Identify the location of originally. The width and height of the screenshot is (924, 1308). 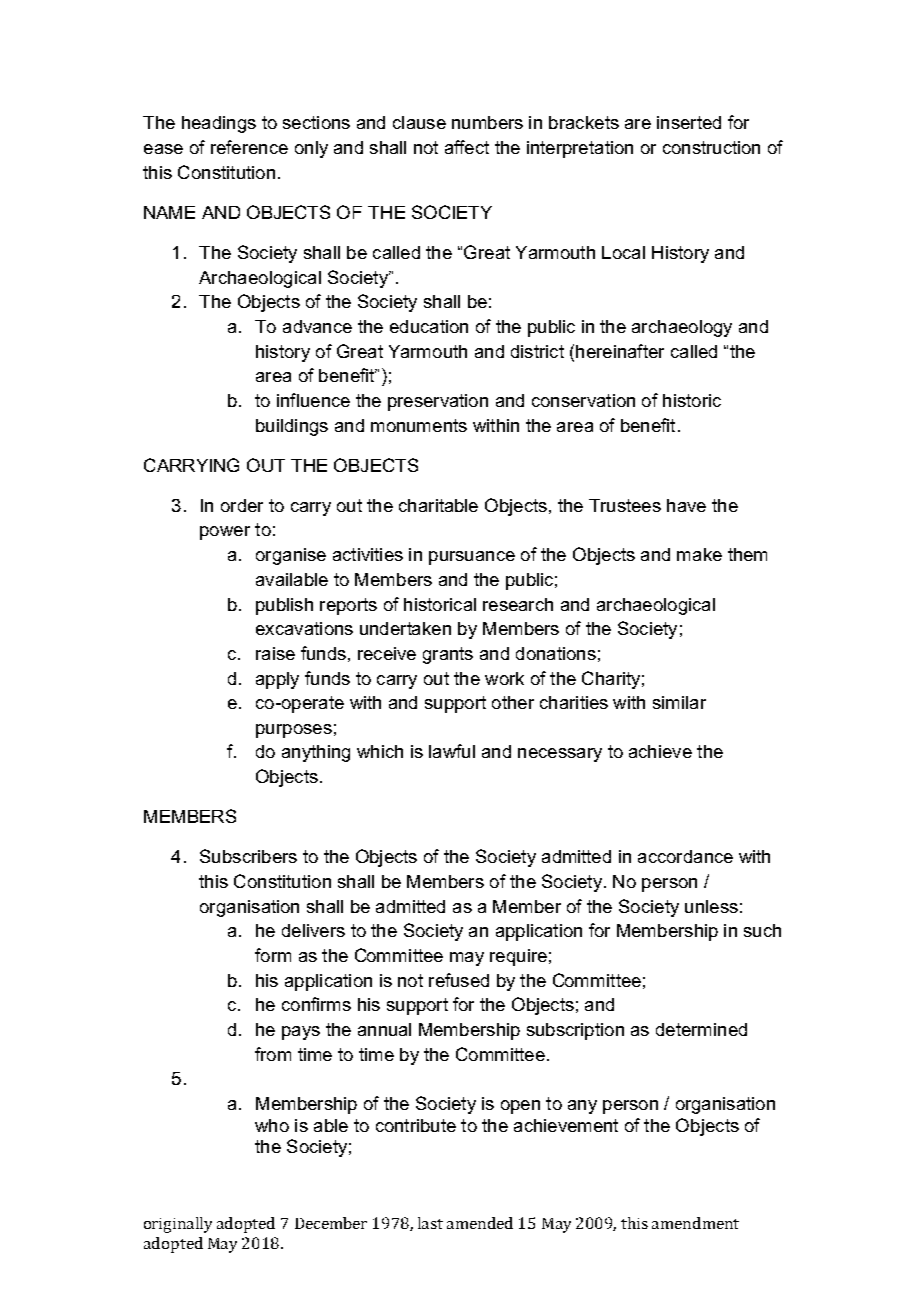
(178, 1225).
